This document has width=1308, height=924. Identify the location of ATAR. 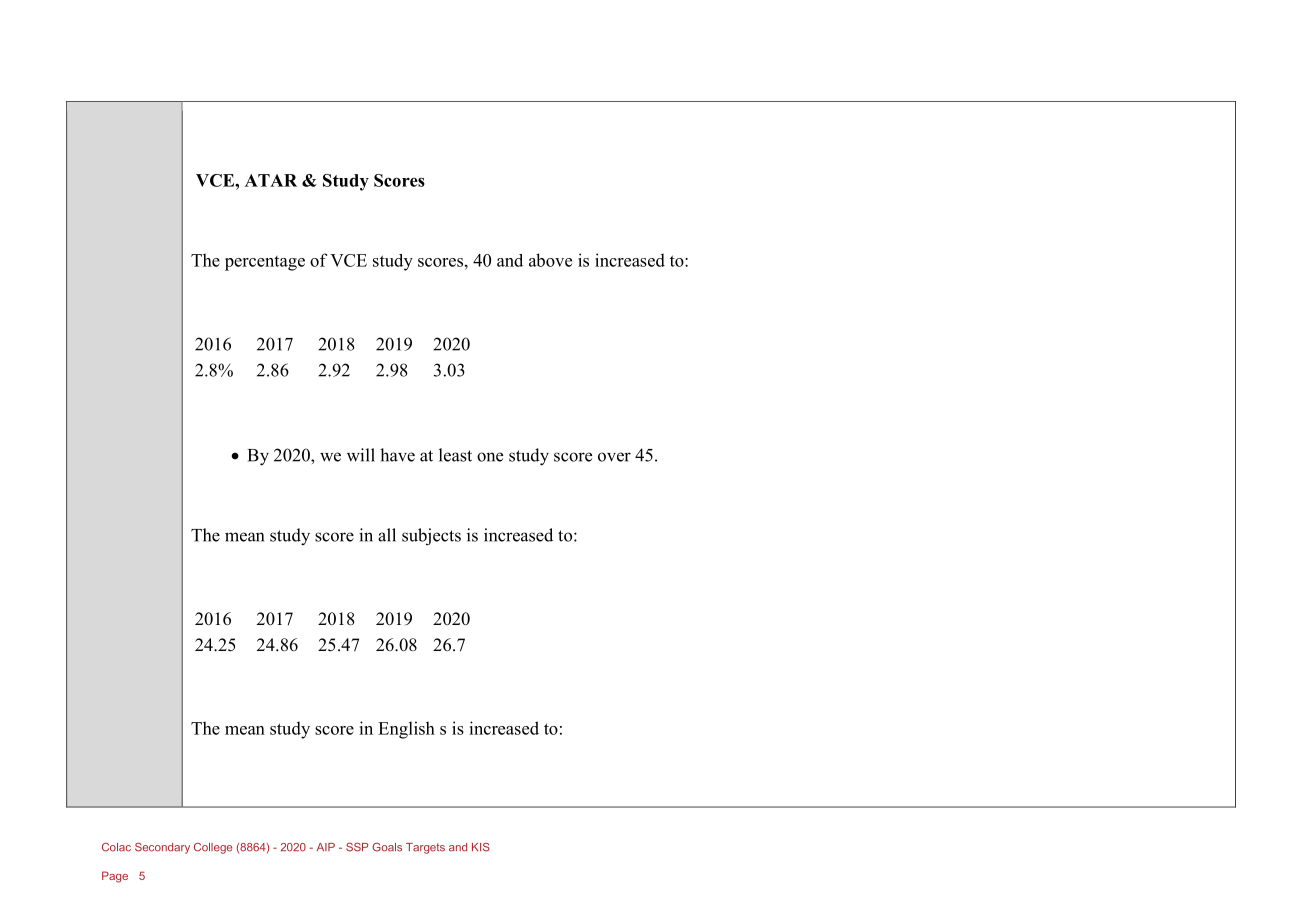
(271, 180).
